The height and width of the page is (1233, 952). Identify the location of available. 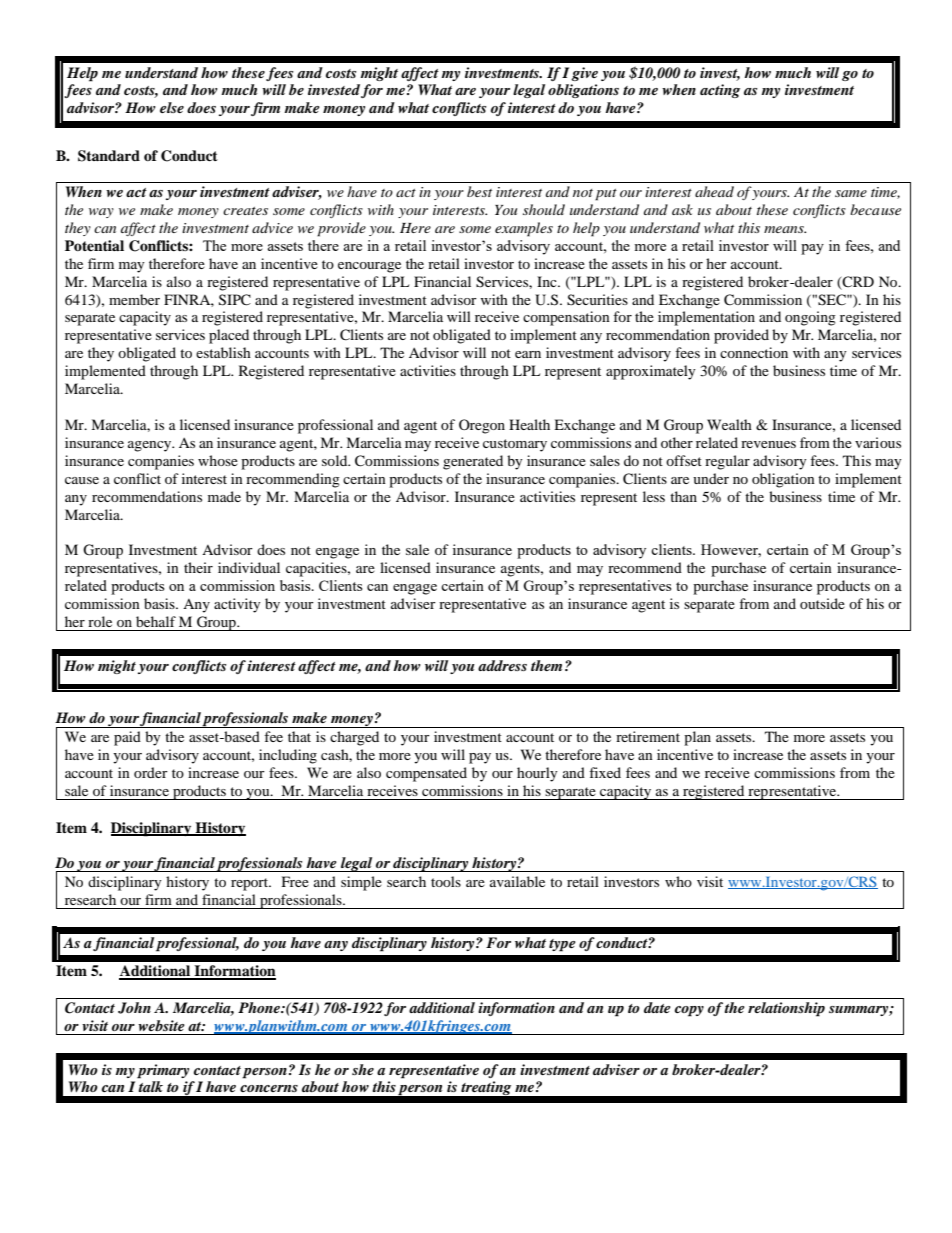
(517, 881).
